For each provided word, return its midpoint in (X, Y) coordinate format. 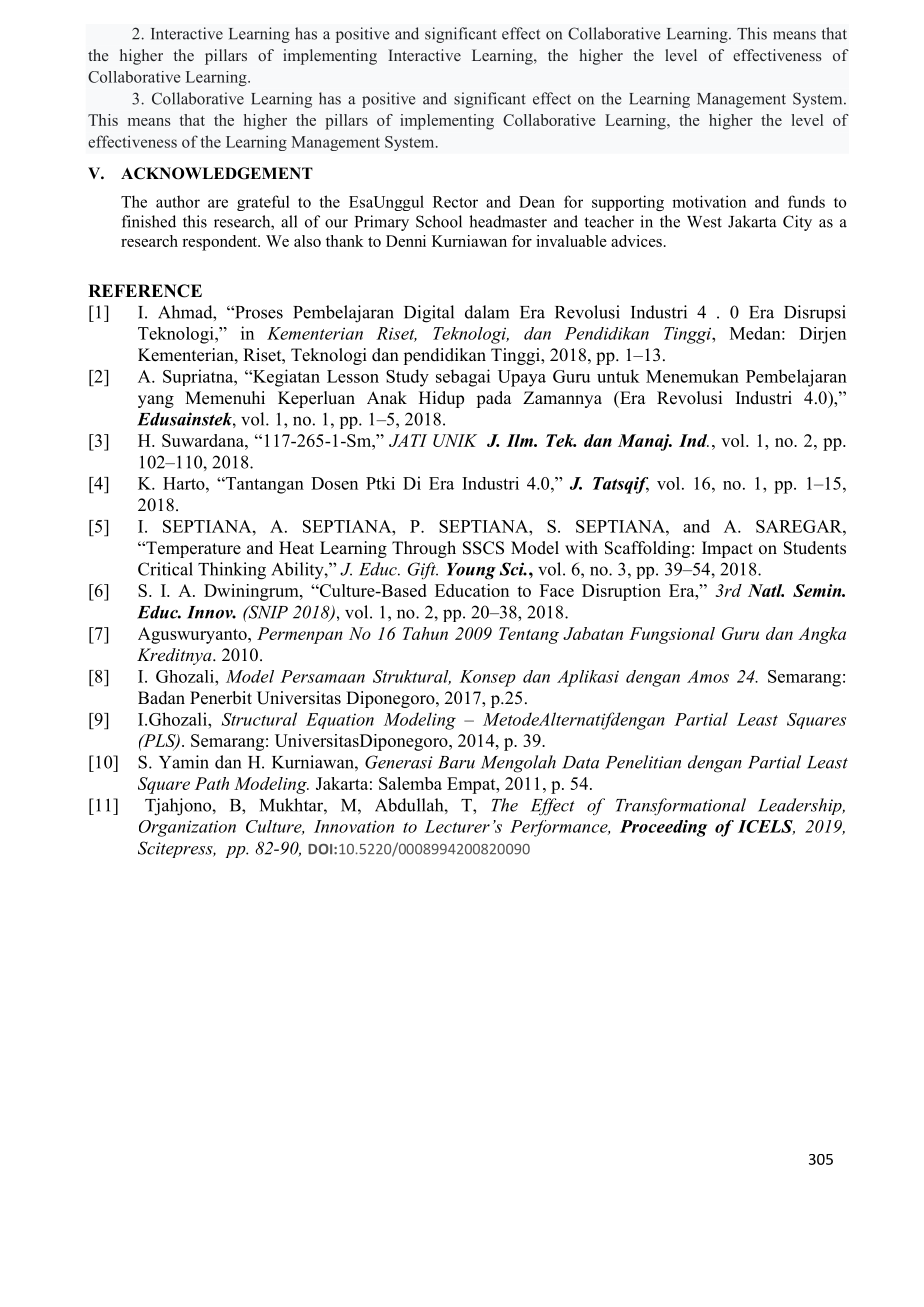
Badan (161, 698)
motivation (709, 201)
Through (424, 549)
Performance (560, 828)
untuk (618, 376)
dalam (487, 312)
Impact (727, 549)
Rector (455, 202)
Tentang (529, 635)
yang (156, 401)
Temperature (192, 549)
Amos (708, 676)
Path (212, 783)
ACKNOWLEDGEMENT (217, 173)
